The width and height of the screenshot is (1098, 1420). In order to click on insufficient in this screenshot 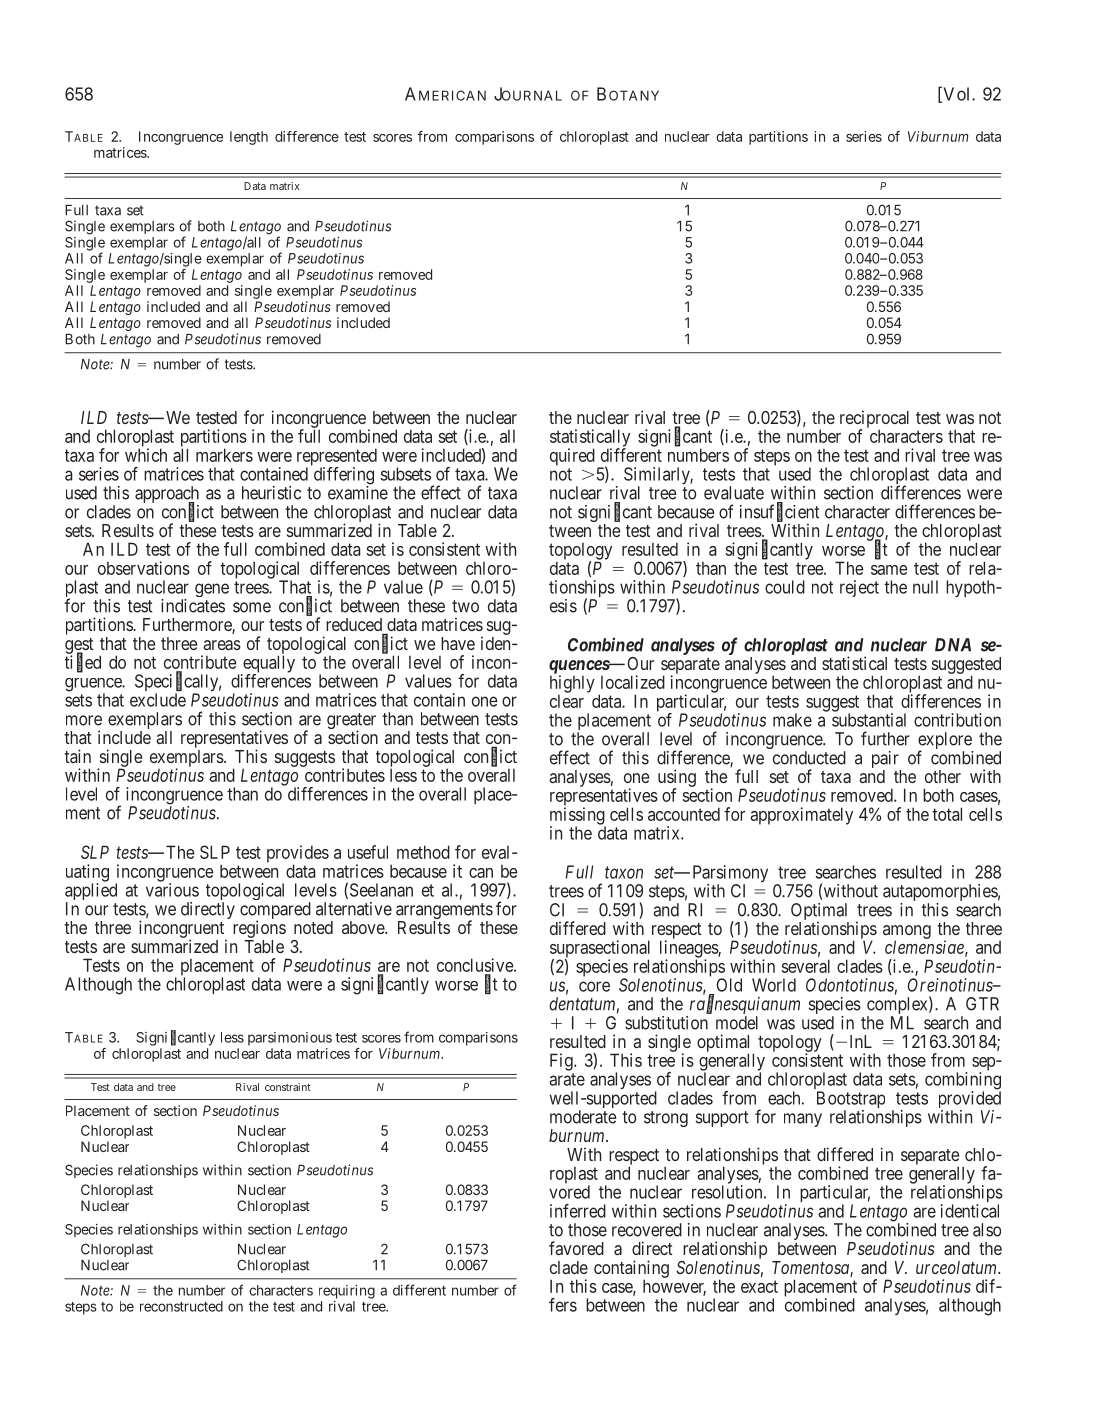, I will do `click(779, 512)`.
